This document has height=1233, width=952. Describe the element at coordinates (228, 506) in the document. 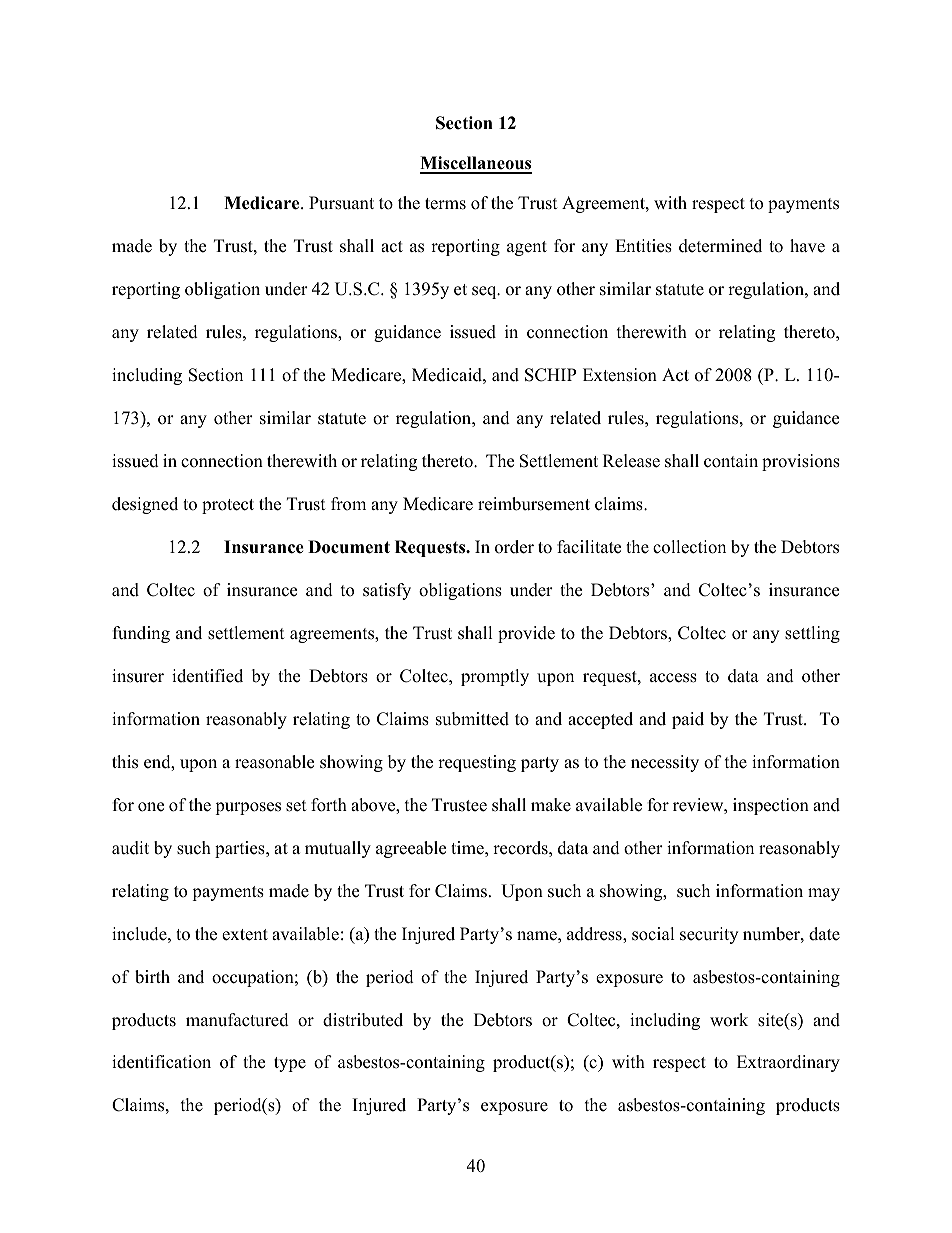

I see `protect` at that location.
